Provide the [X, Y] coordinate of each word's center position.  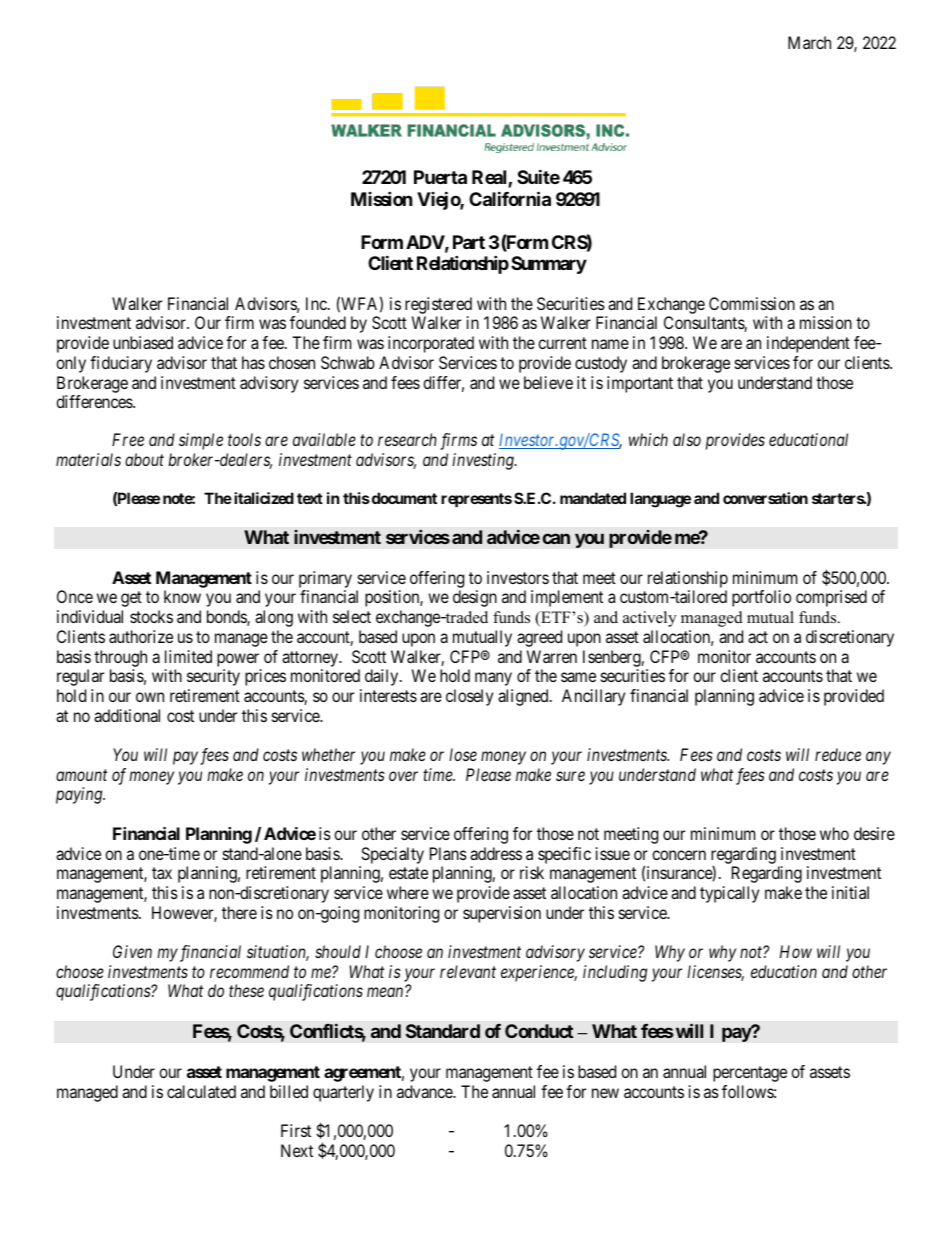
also [687, 439]
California [510, 198]
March [809, 42]
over [403, 776]
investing [484, 461]
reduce [838, 754]
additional [127, 715]
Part [469, 242]
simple [201, 441]
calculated [201, 1091]
